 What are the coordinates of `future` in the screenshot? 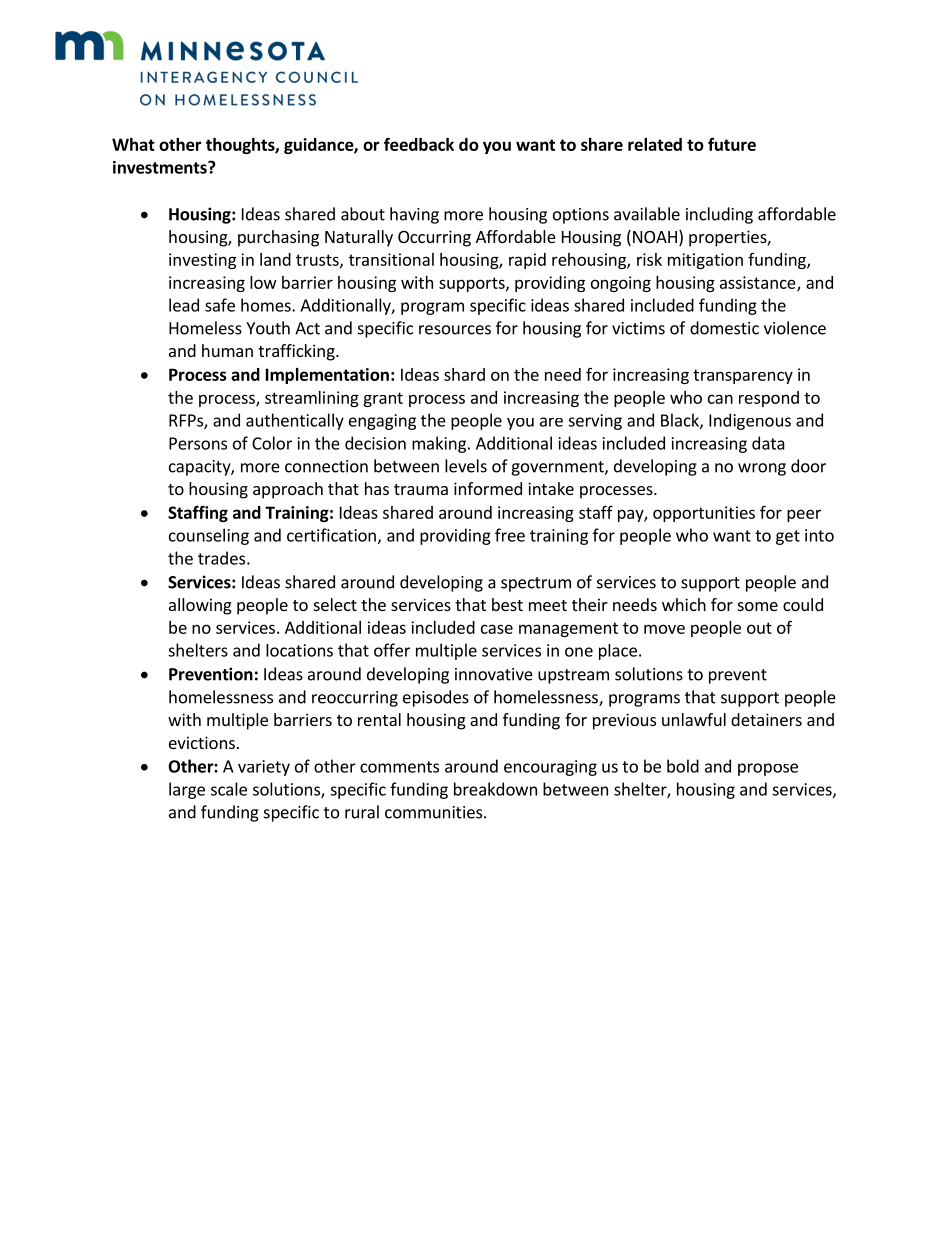 It's located at (732, 144).
